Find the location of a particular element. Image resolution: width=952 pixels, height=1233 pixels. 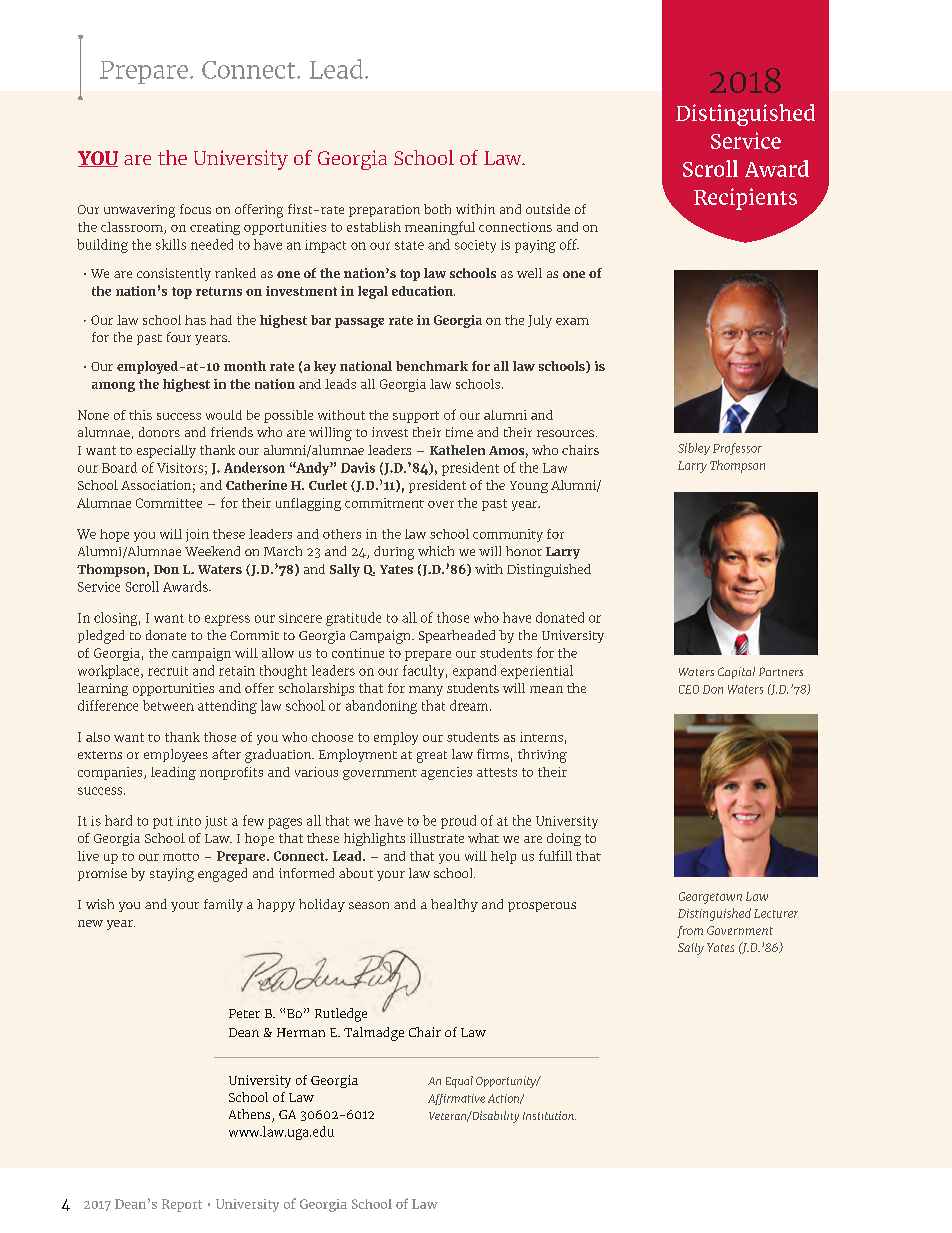

both is located at coordinates (437, 209).
